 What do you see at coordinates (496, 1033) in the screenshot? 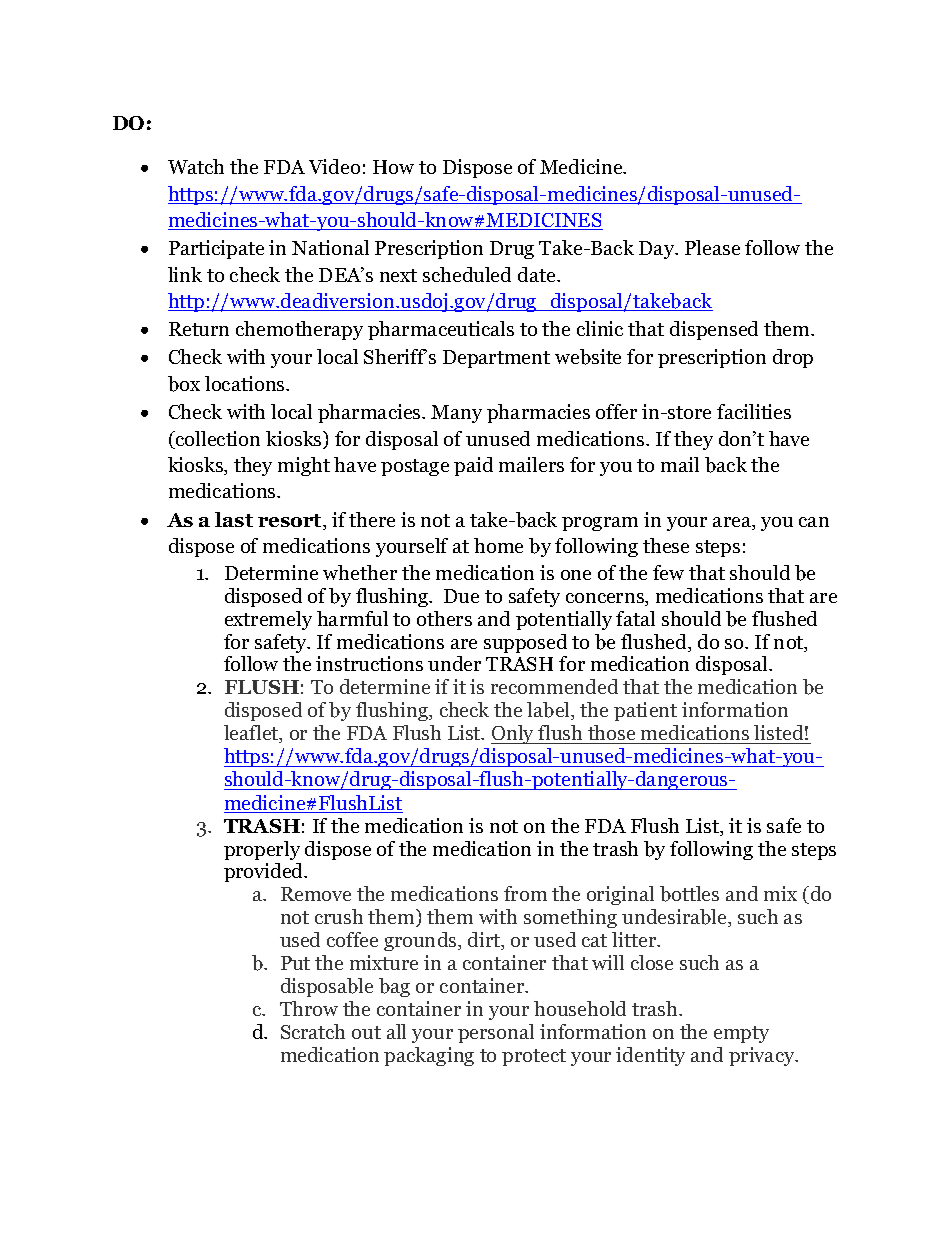
I see `personal` at bounding box center [496, 1033].
